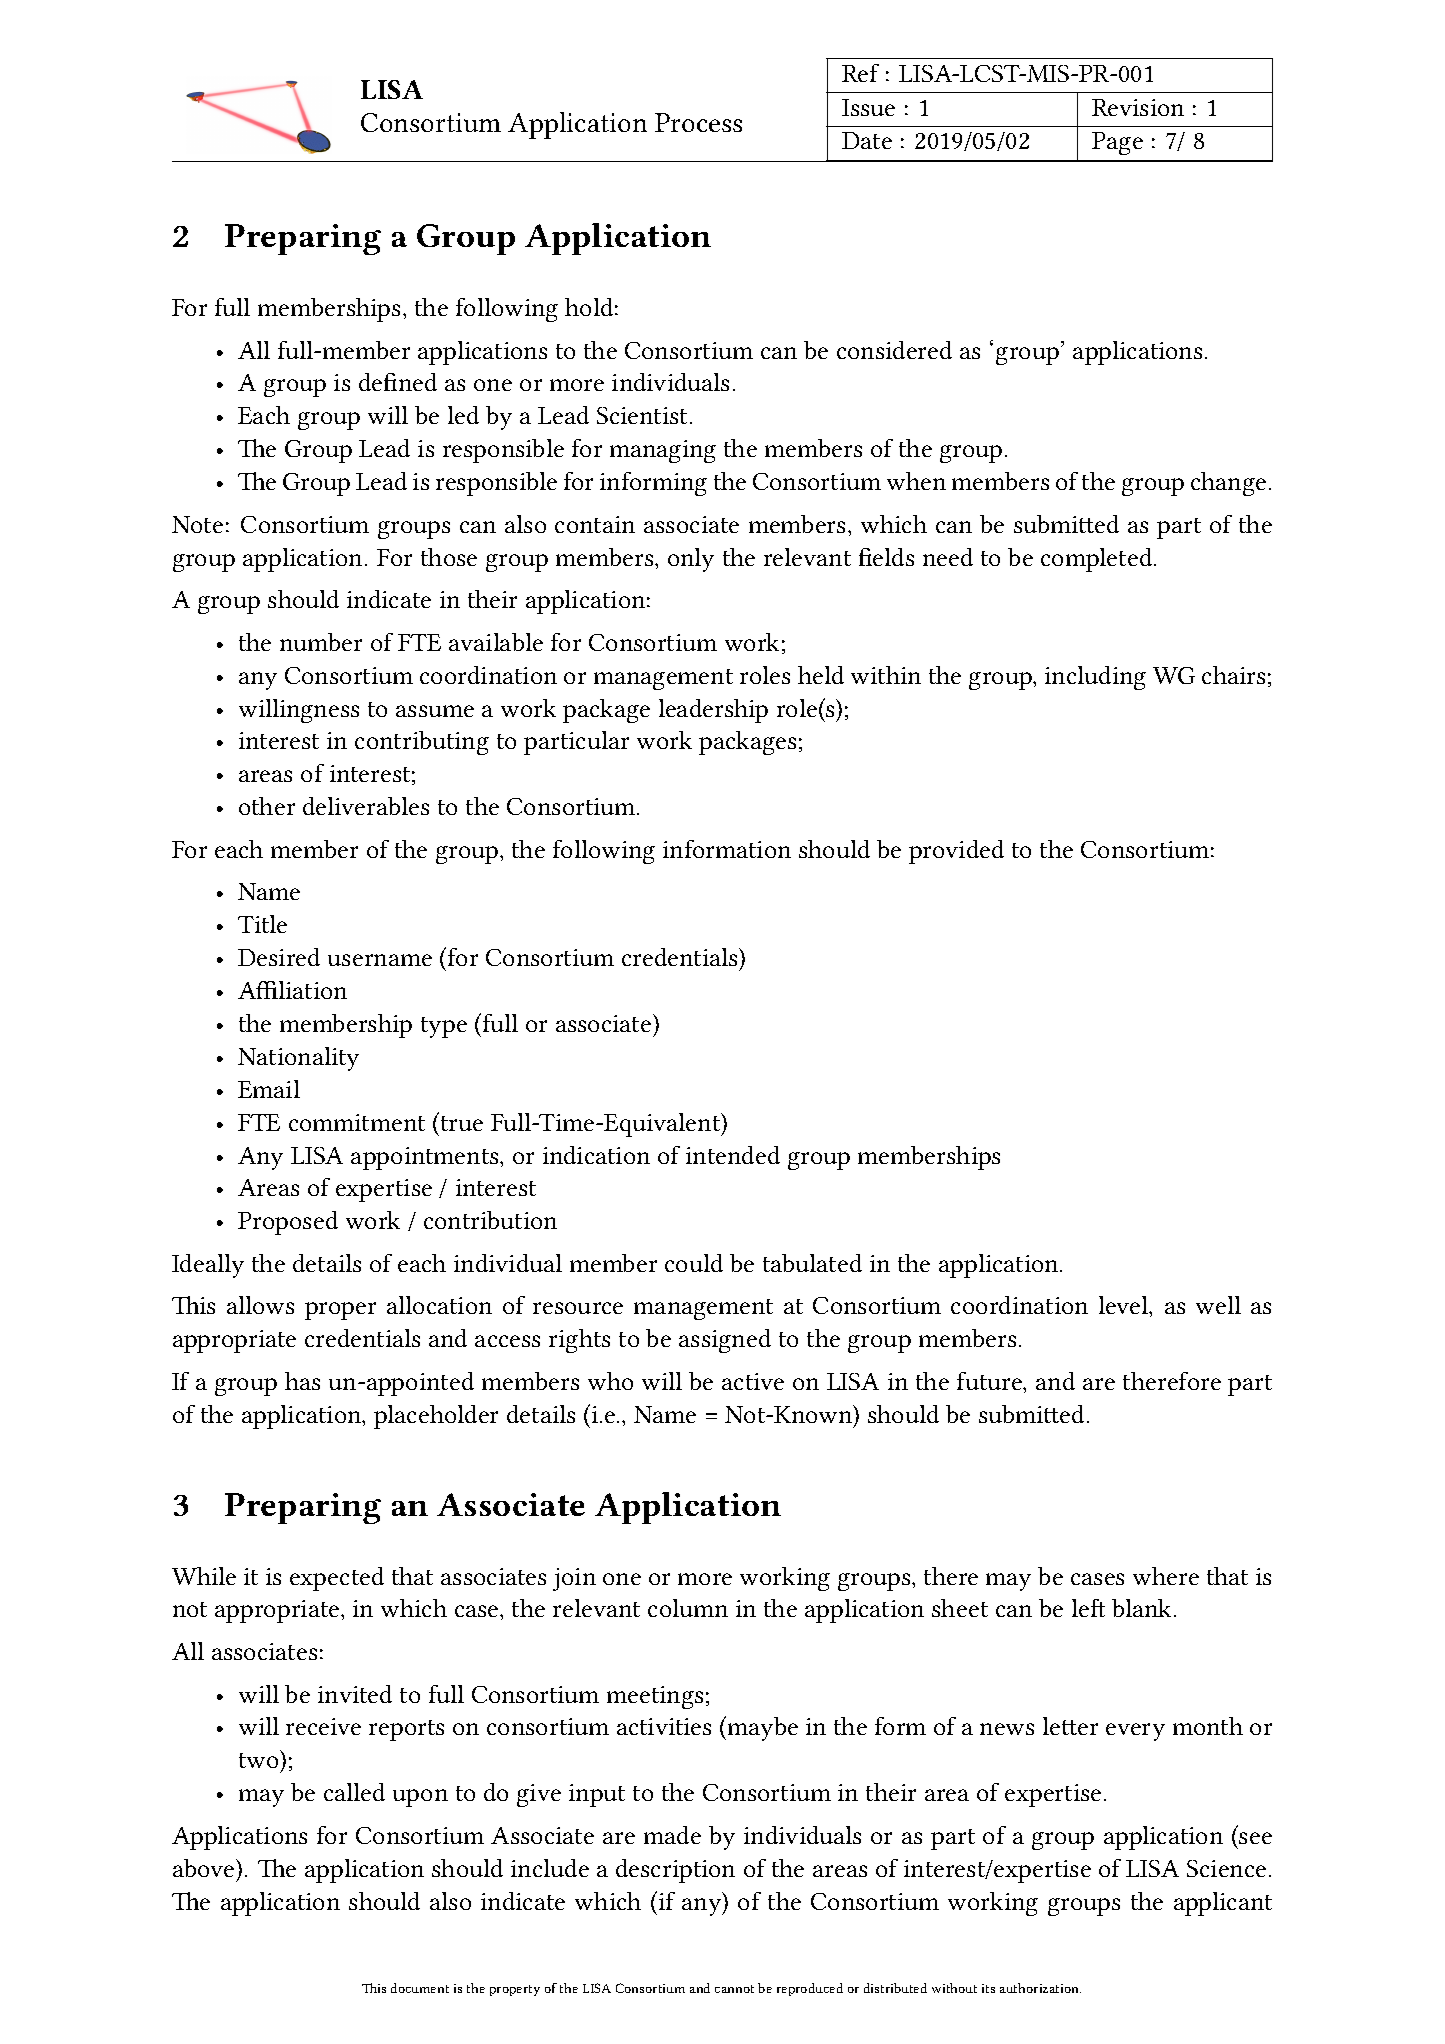 This document has height=2044, width=1445. I want to click on expected, so click(337, 1579).
